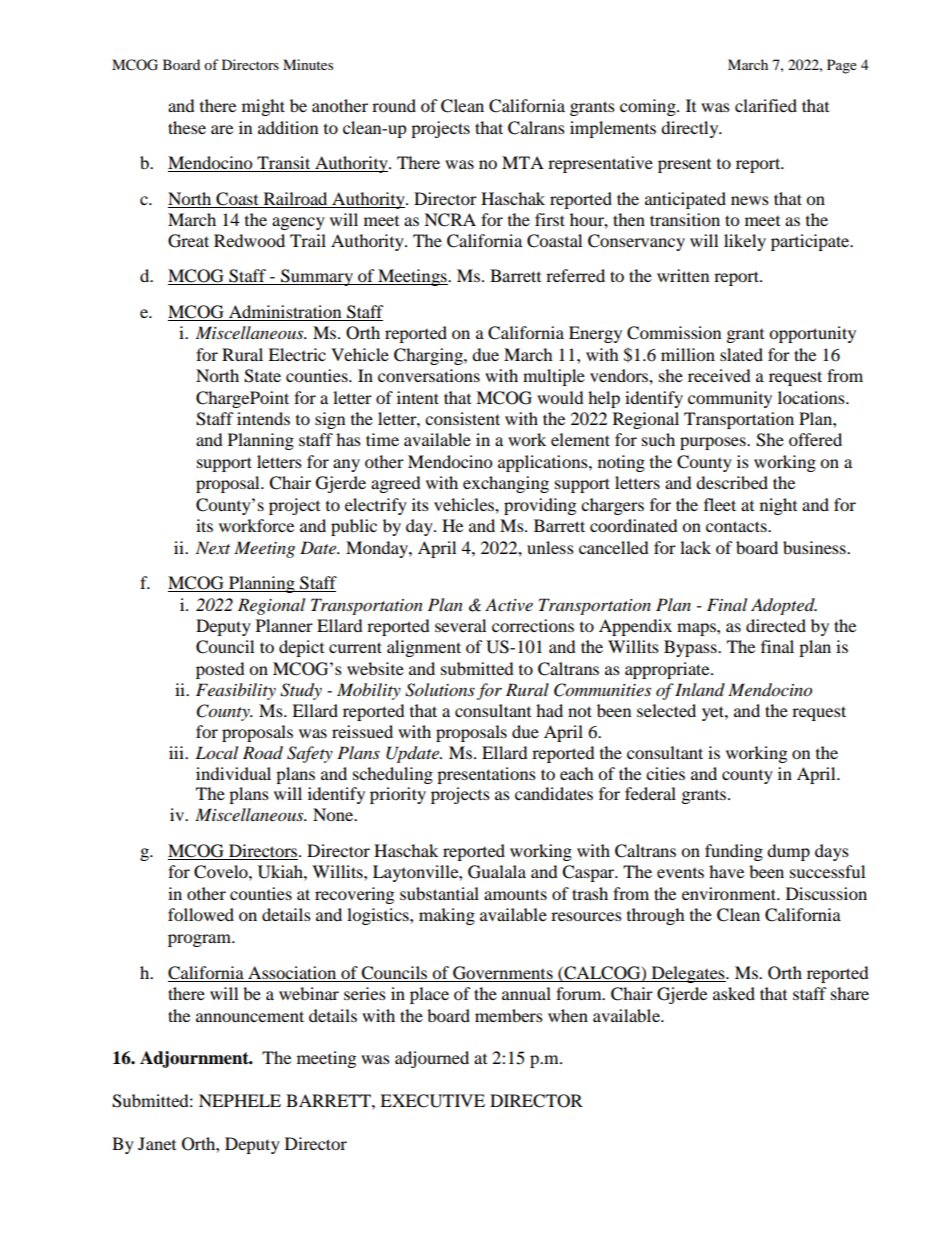 The image size is (952, 1233). What do you see at coordinates (523, 162) in the screenshot?
I see `MTA` at bounding box center [523, 162].
